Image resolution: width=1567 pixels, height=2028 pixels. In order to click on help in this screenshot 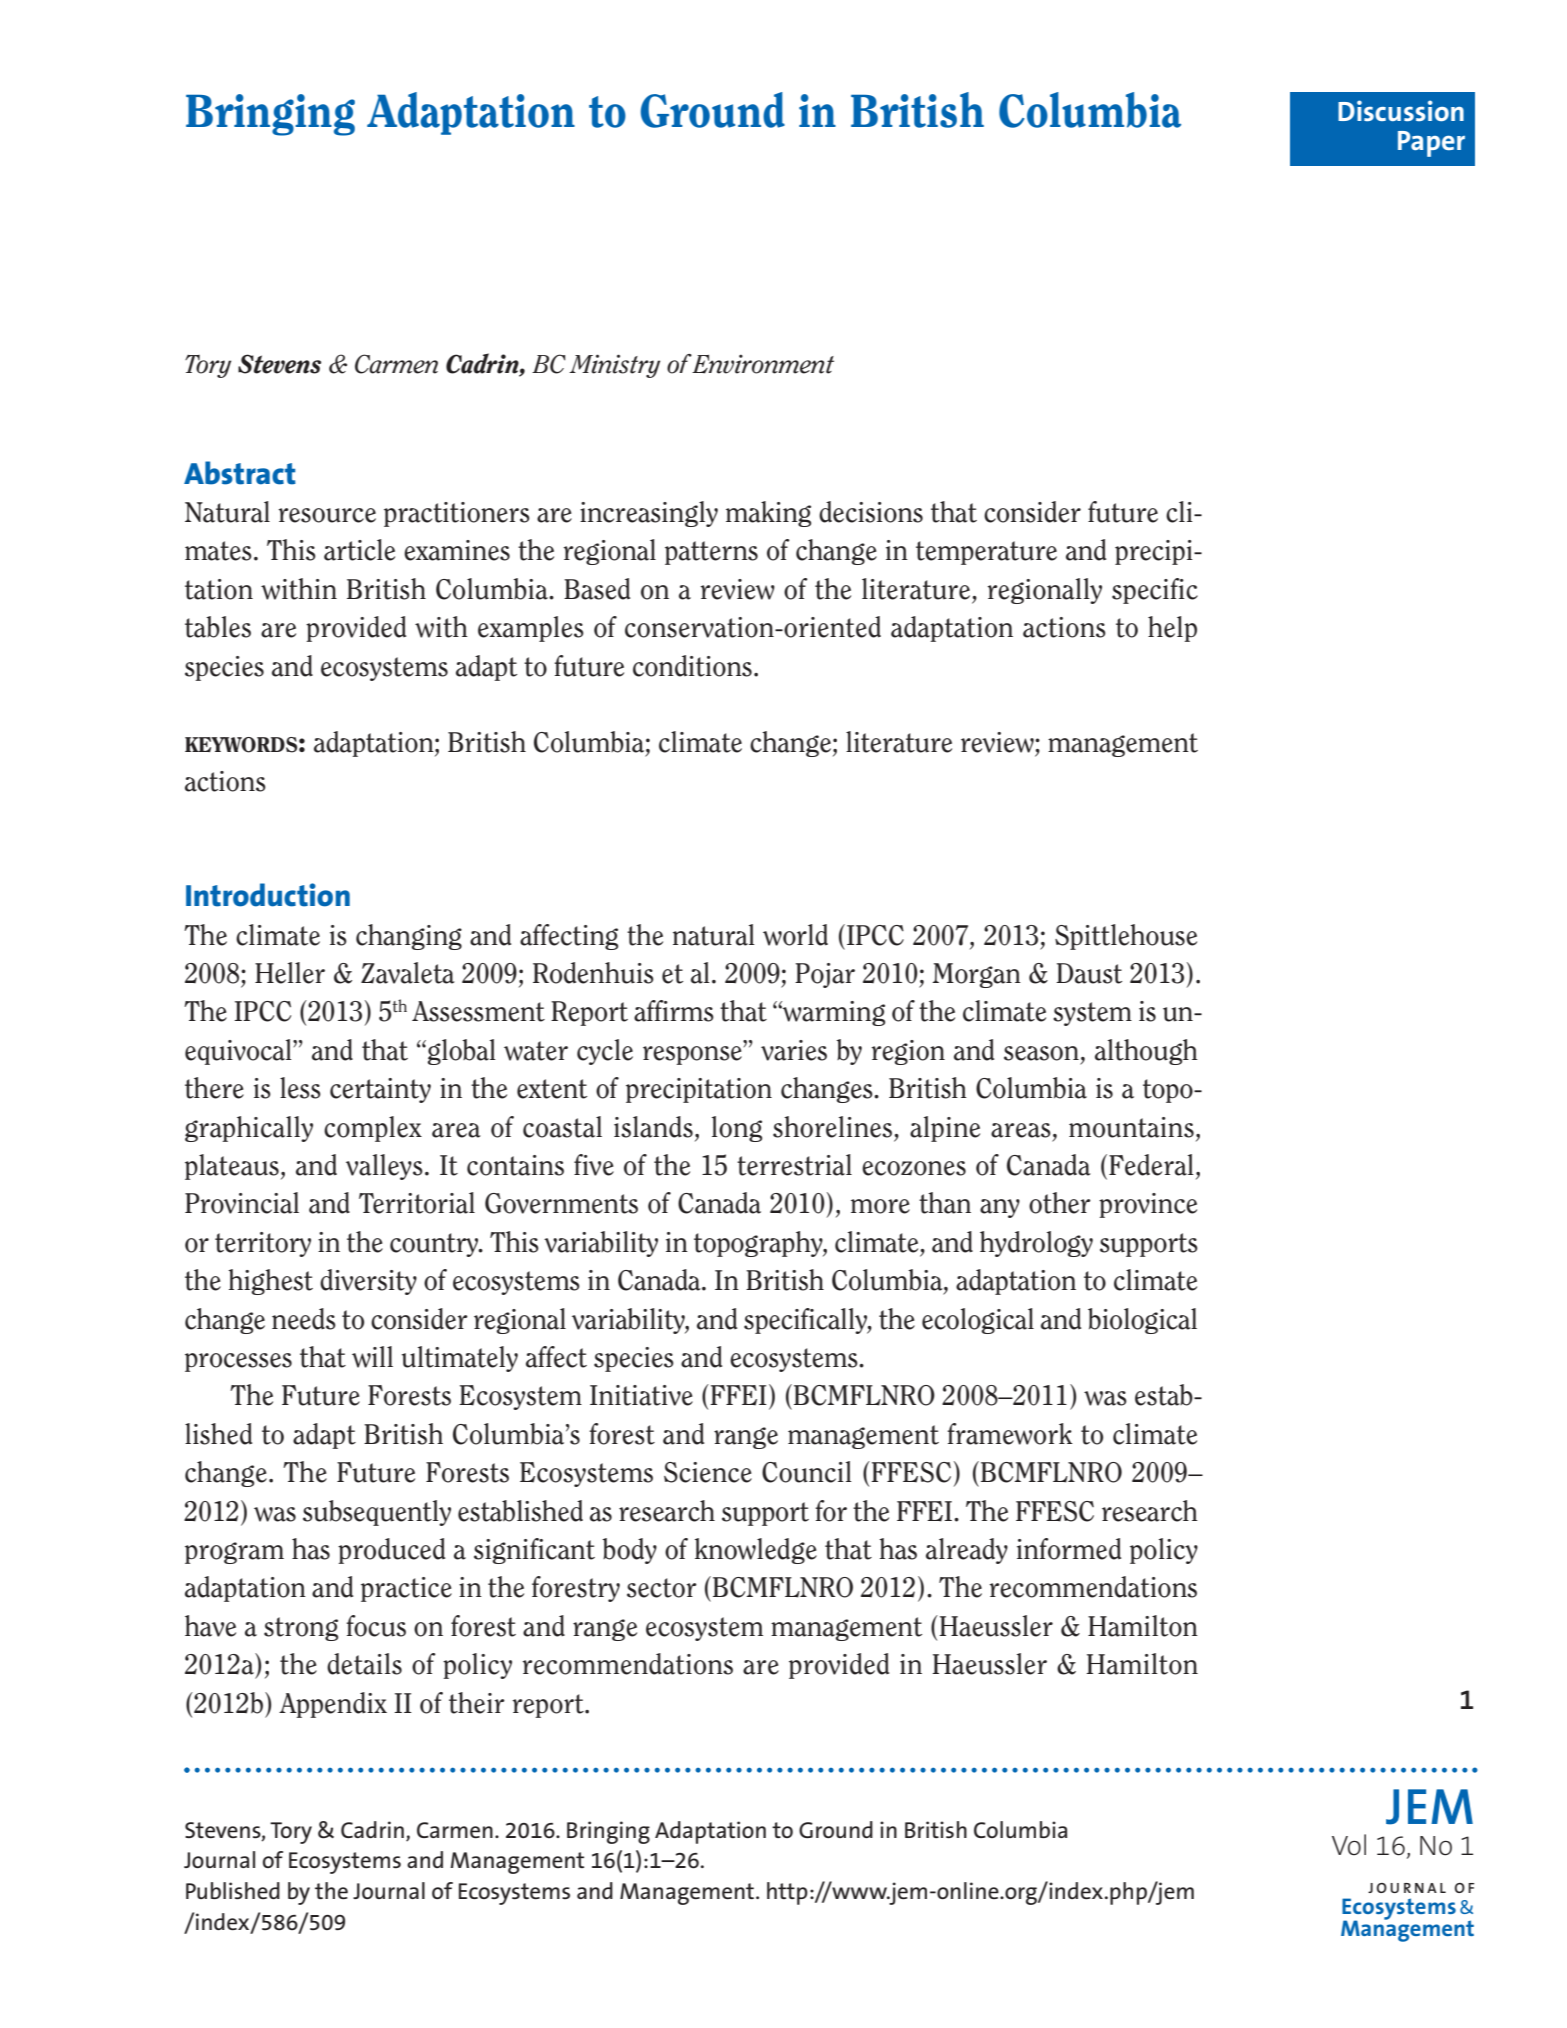, I will do `click(1172, 629)`.
